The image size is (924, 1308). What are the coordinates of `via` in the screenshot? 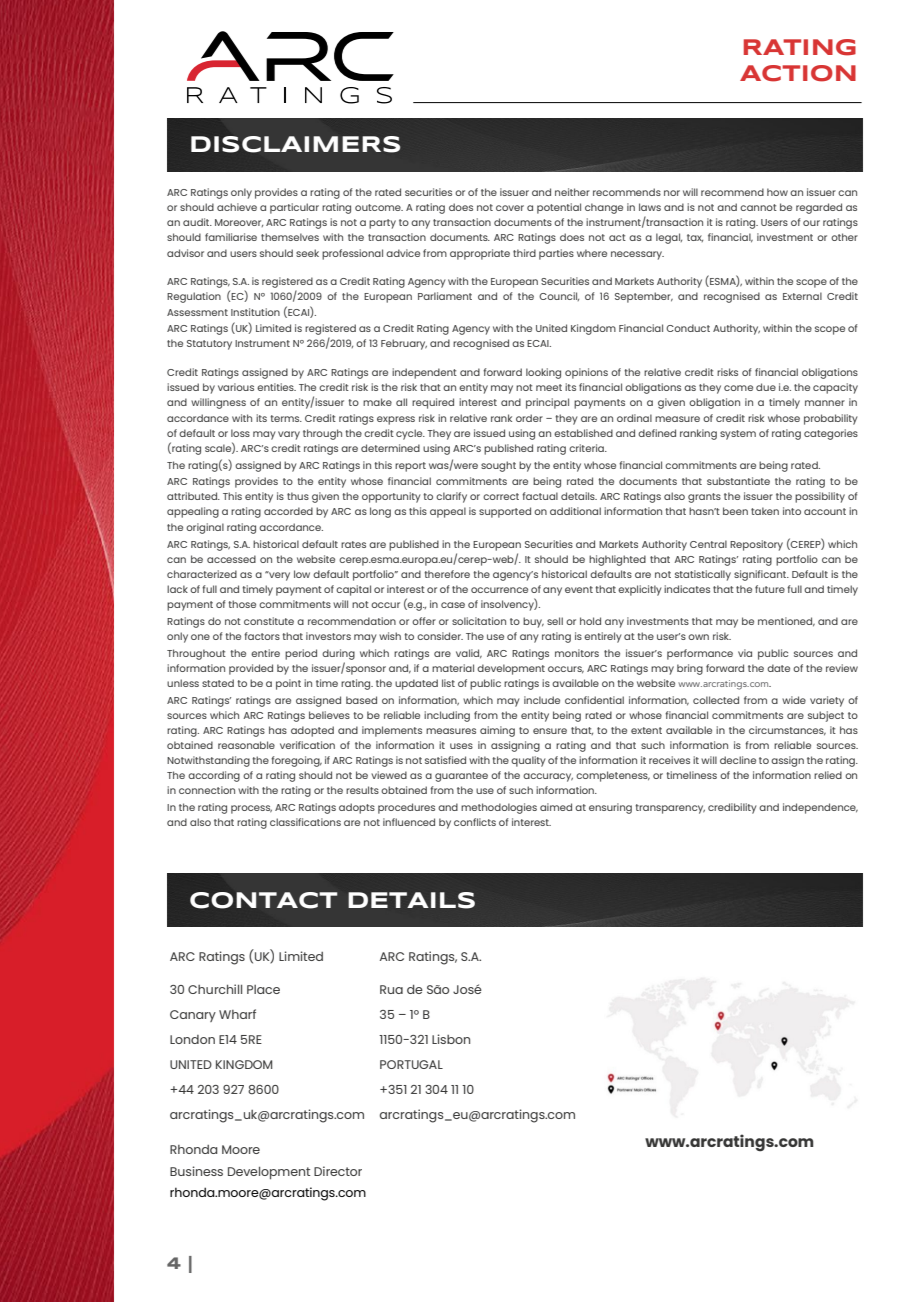 It's located at (745, 653).
